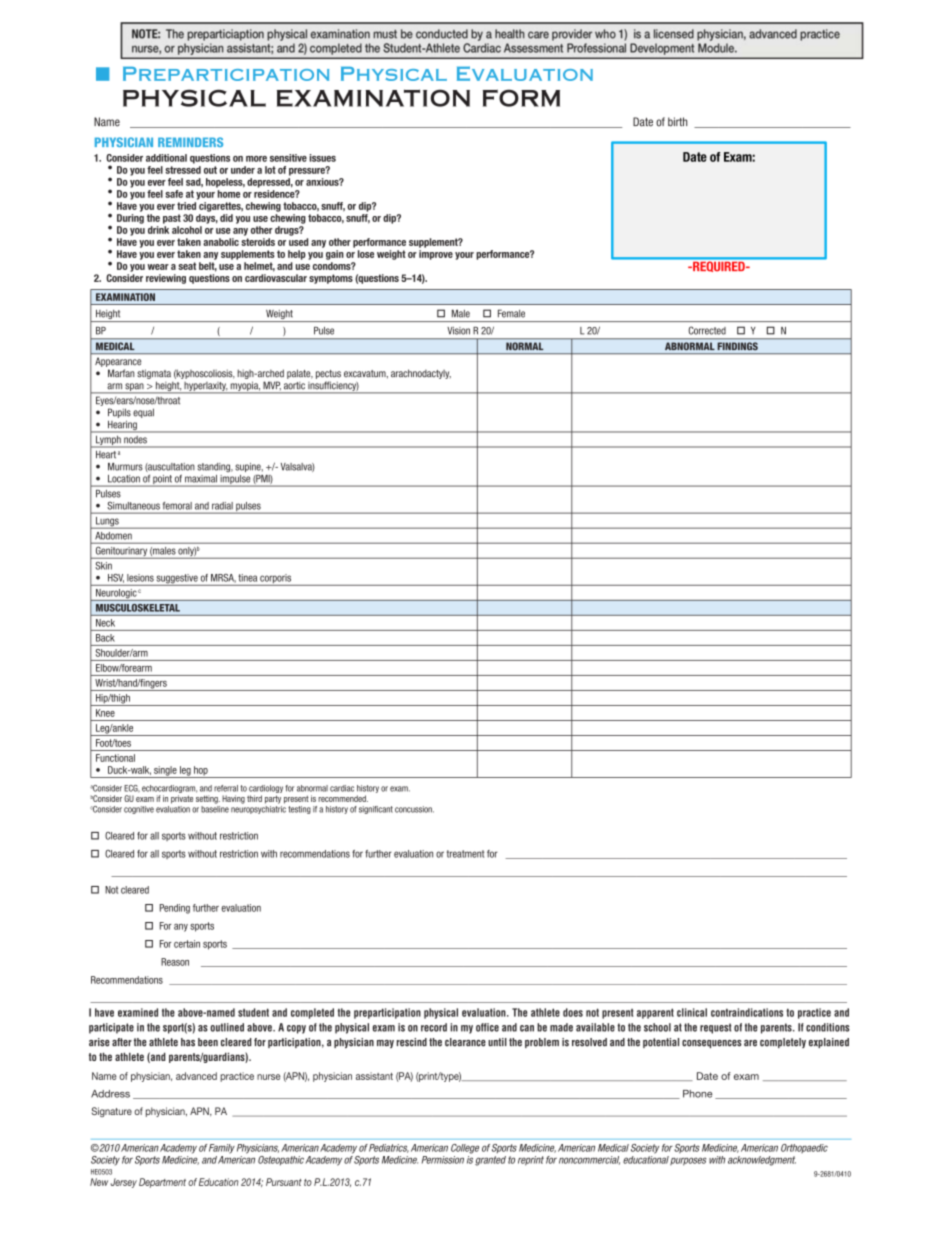 This image has height=1233, width=952. I want to click on stigmata, so click(154, 375).
